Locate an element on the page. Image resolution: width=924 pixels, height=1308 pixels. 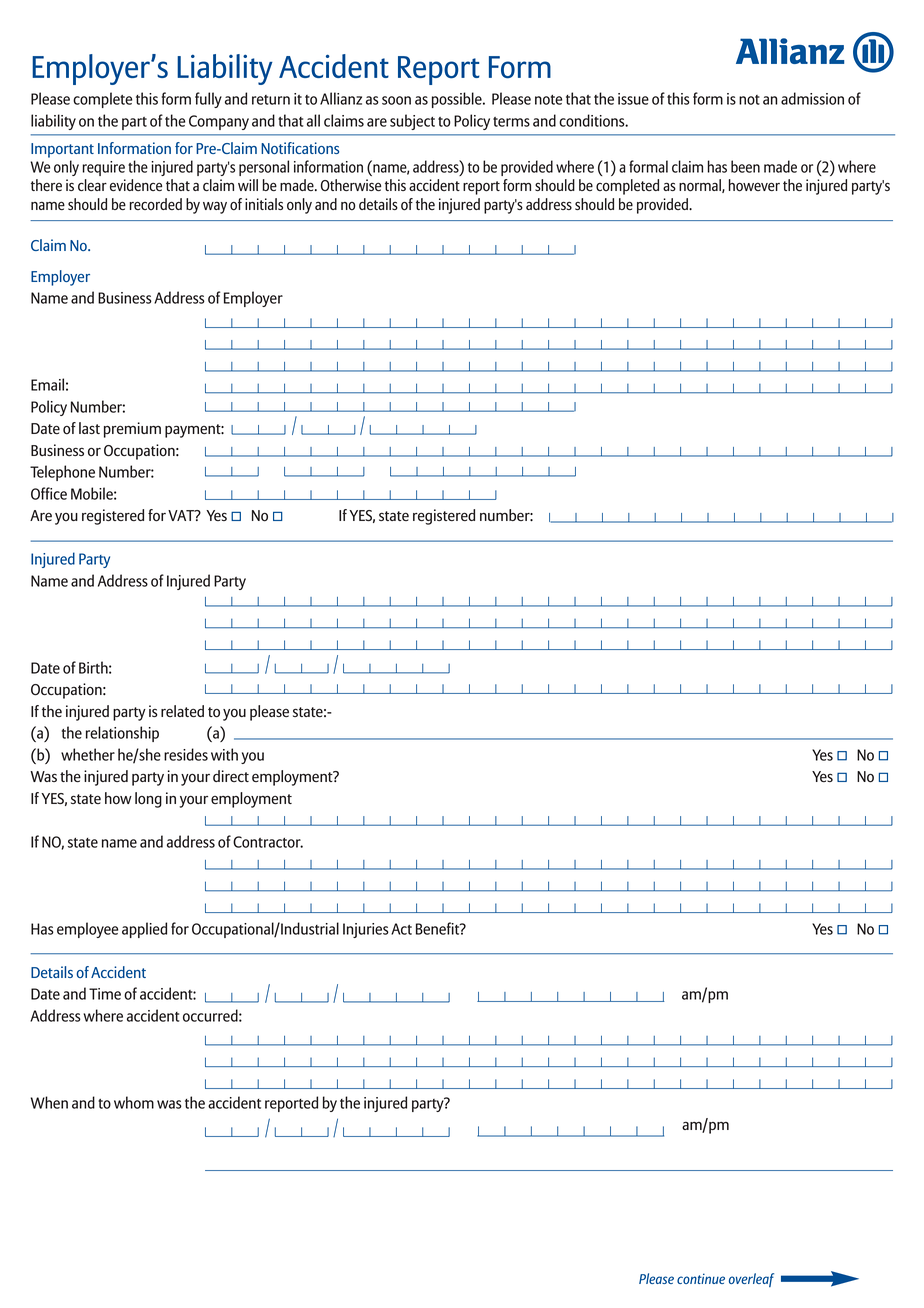
require is located at coordinates (103, 168).
